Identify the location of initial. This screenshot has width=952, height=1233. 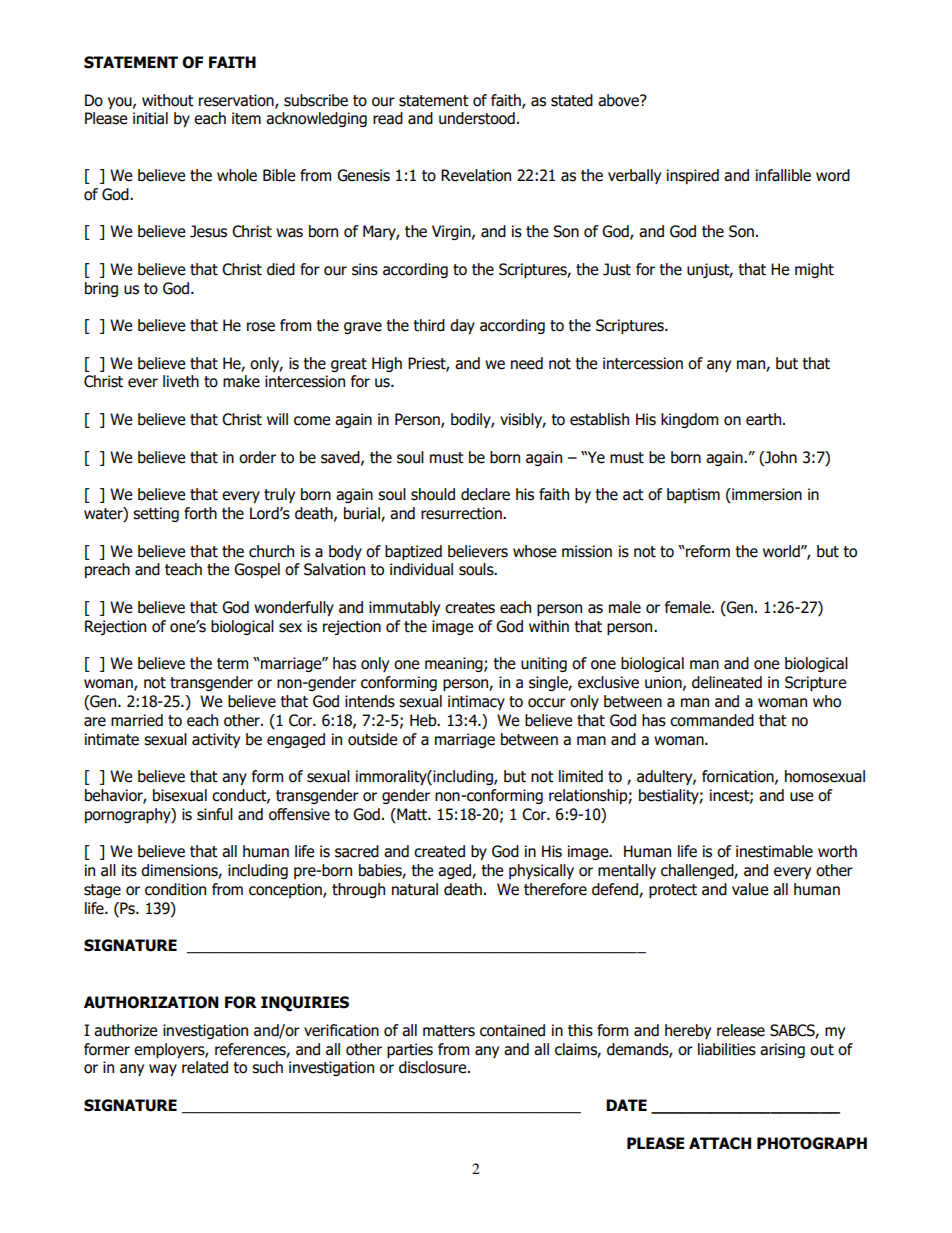
(150, 118).
